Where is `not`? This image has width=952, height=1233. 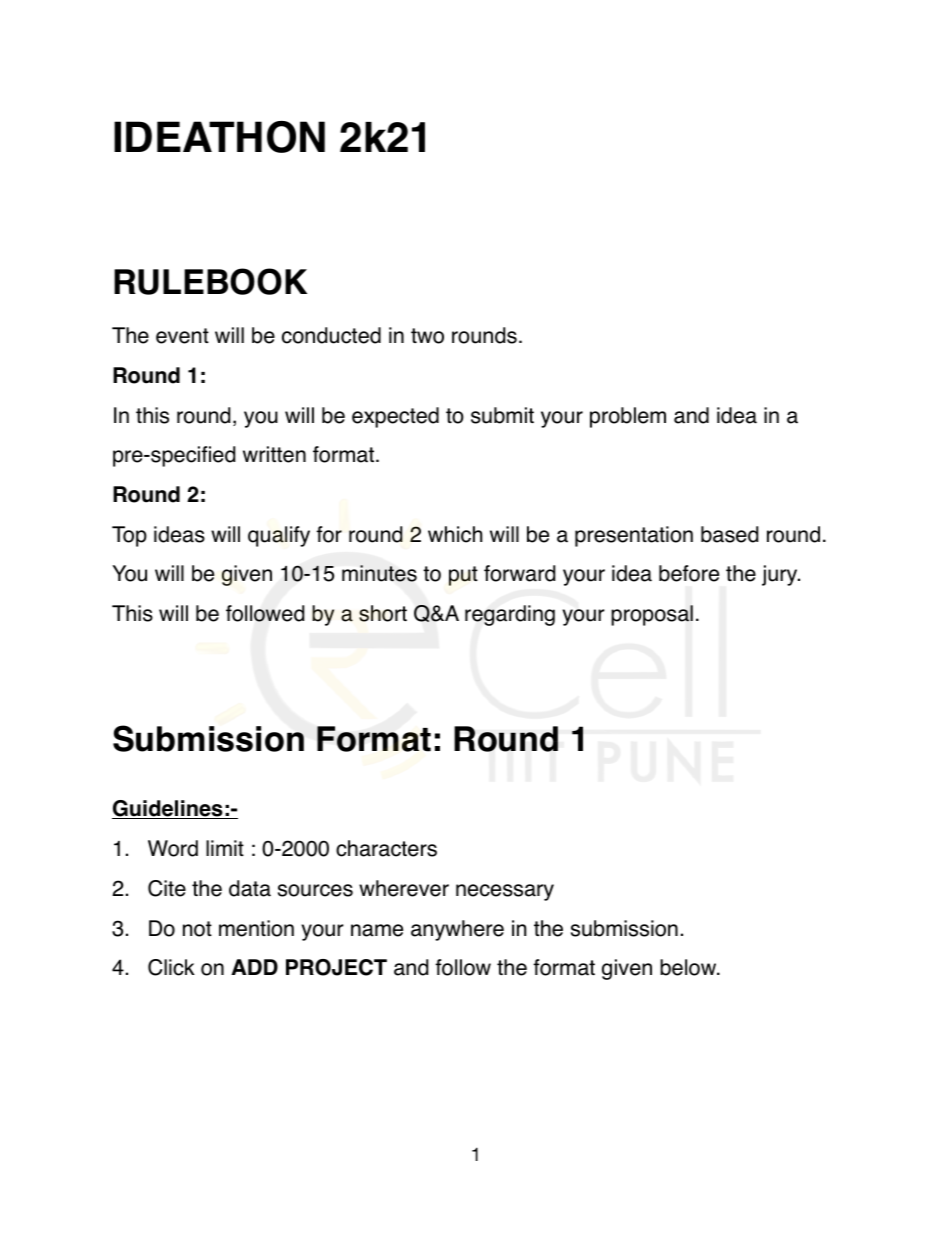
not is located at coordinates (197, 929).
